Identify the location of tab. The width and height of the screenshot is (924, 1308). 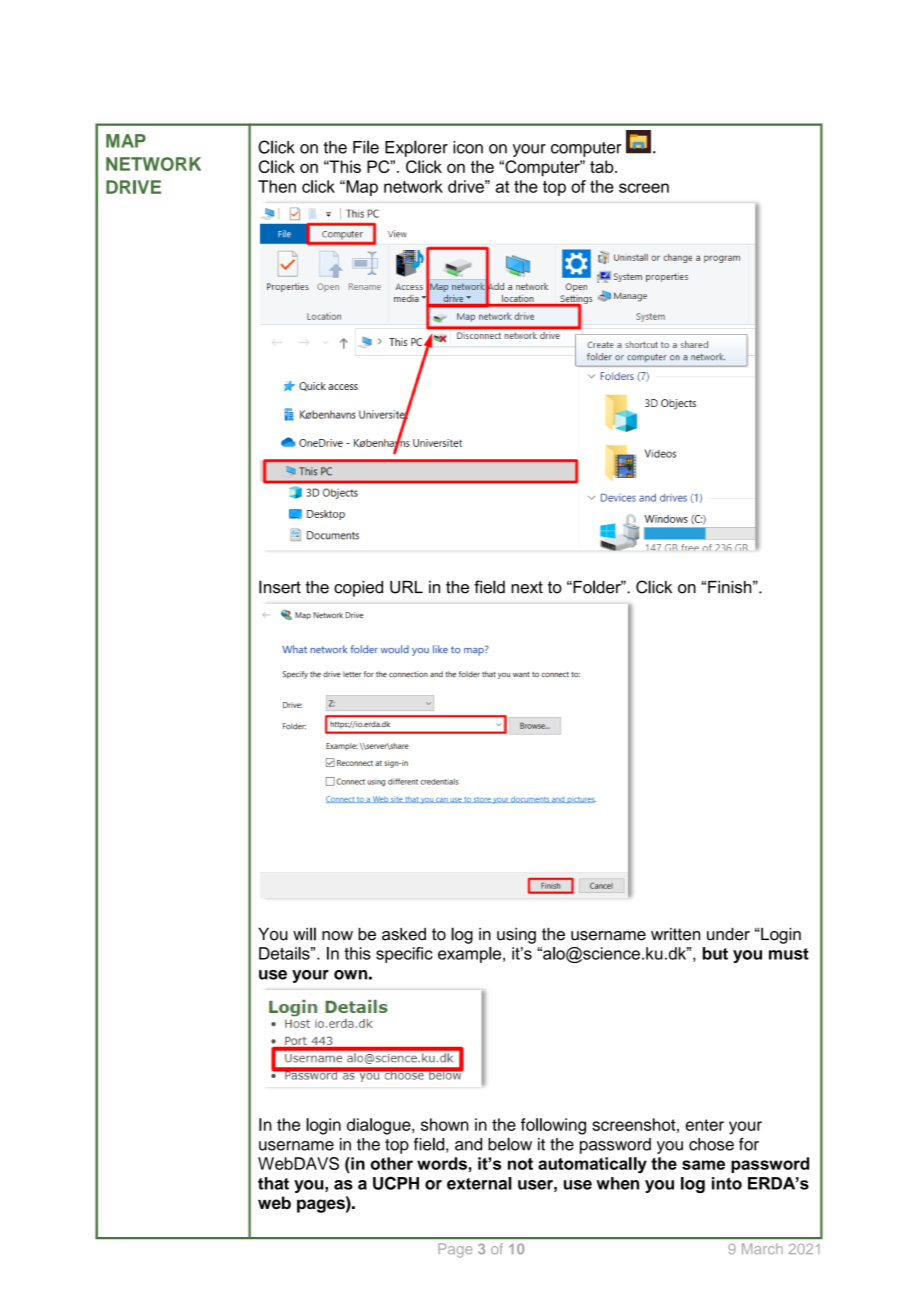
(603, 166).
